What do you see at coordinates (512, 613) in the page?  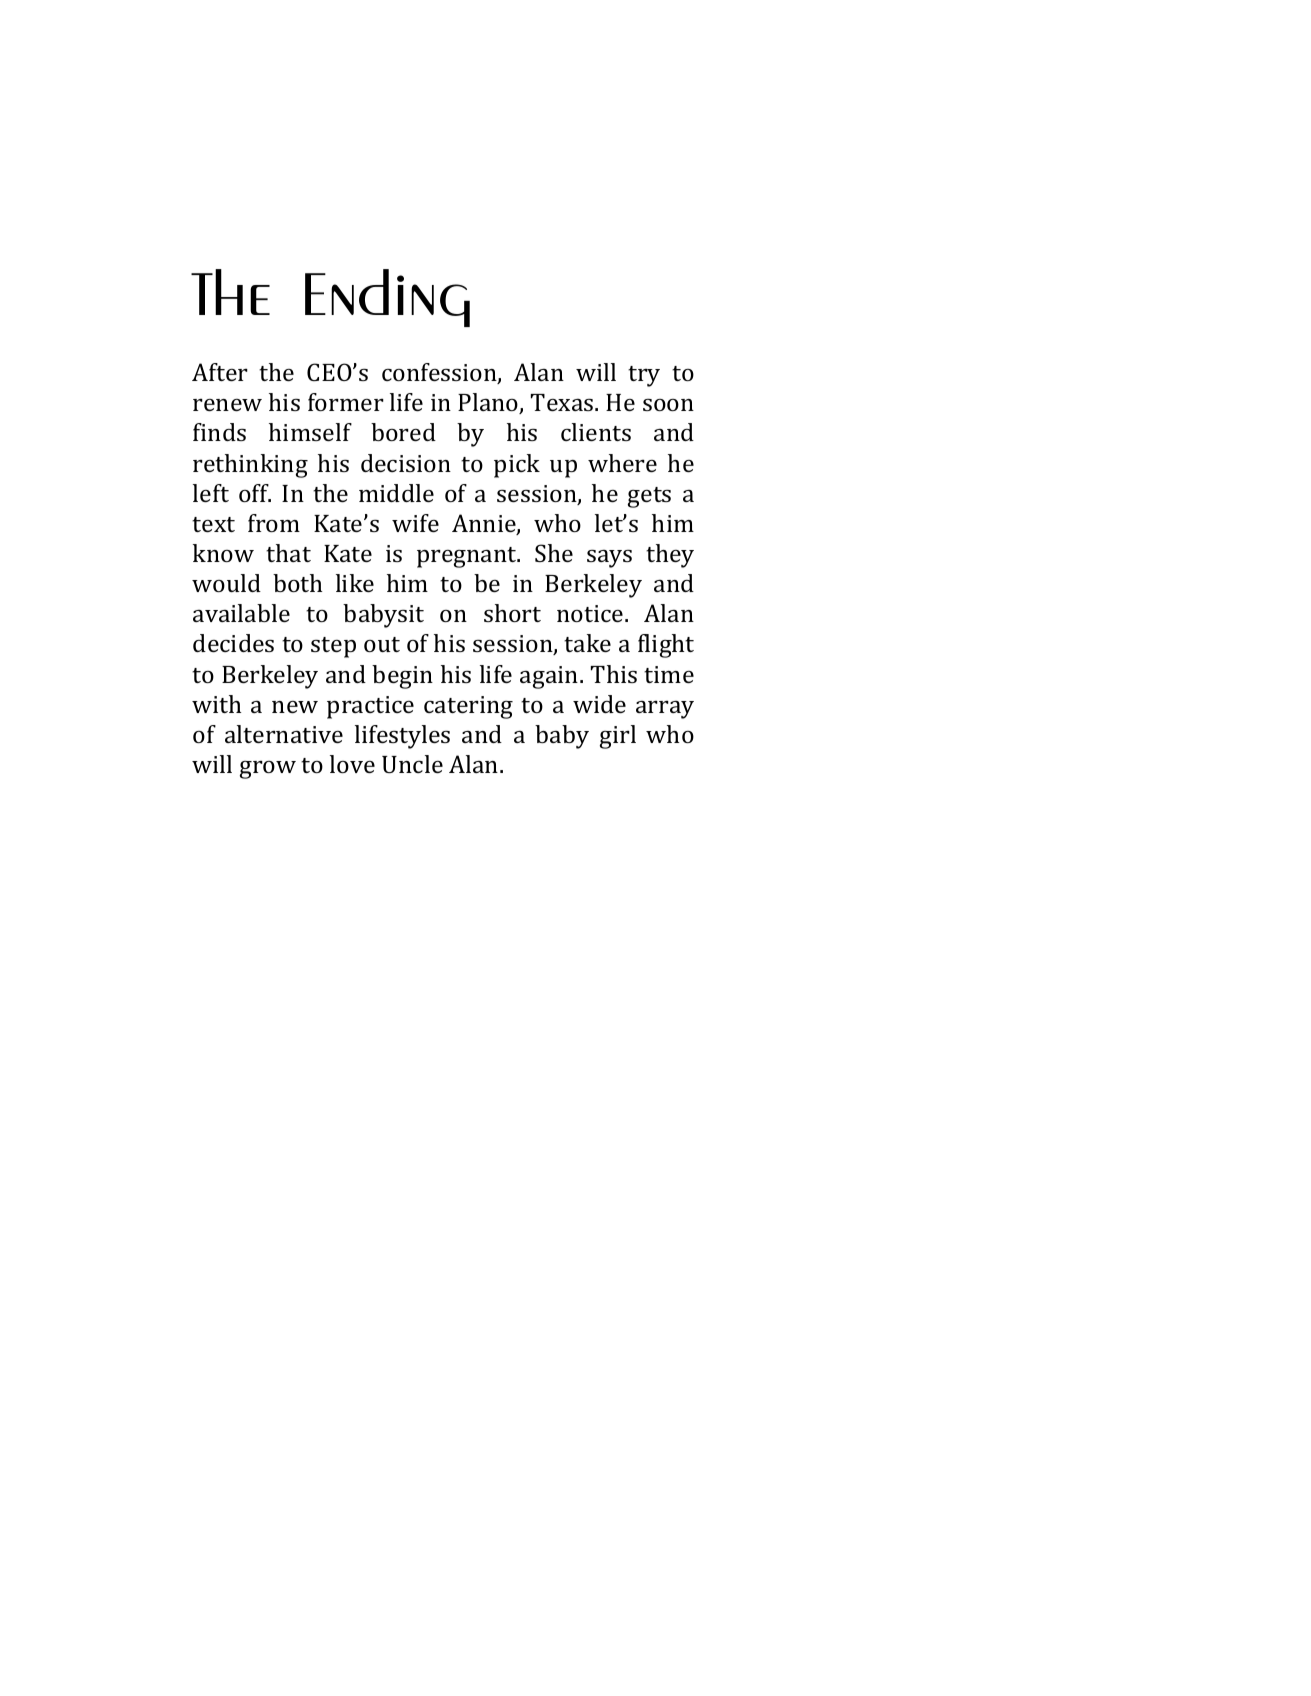 I see `short` at bounding box center [512, 613].
